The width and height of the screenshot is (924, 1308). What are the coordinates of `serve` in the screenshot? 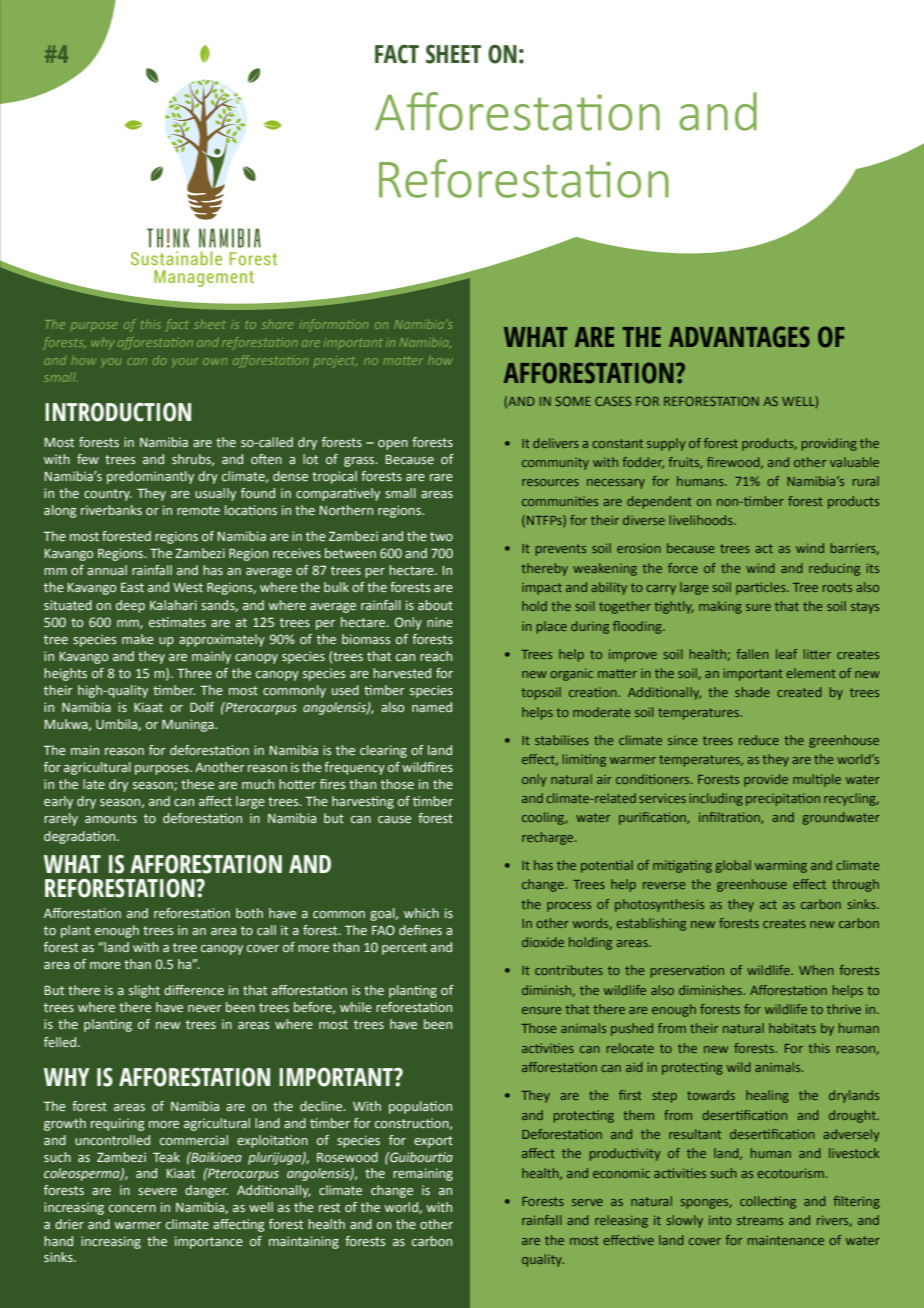 It's located at (587, 1202).
